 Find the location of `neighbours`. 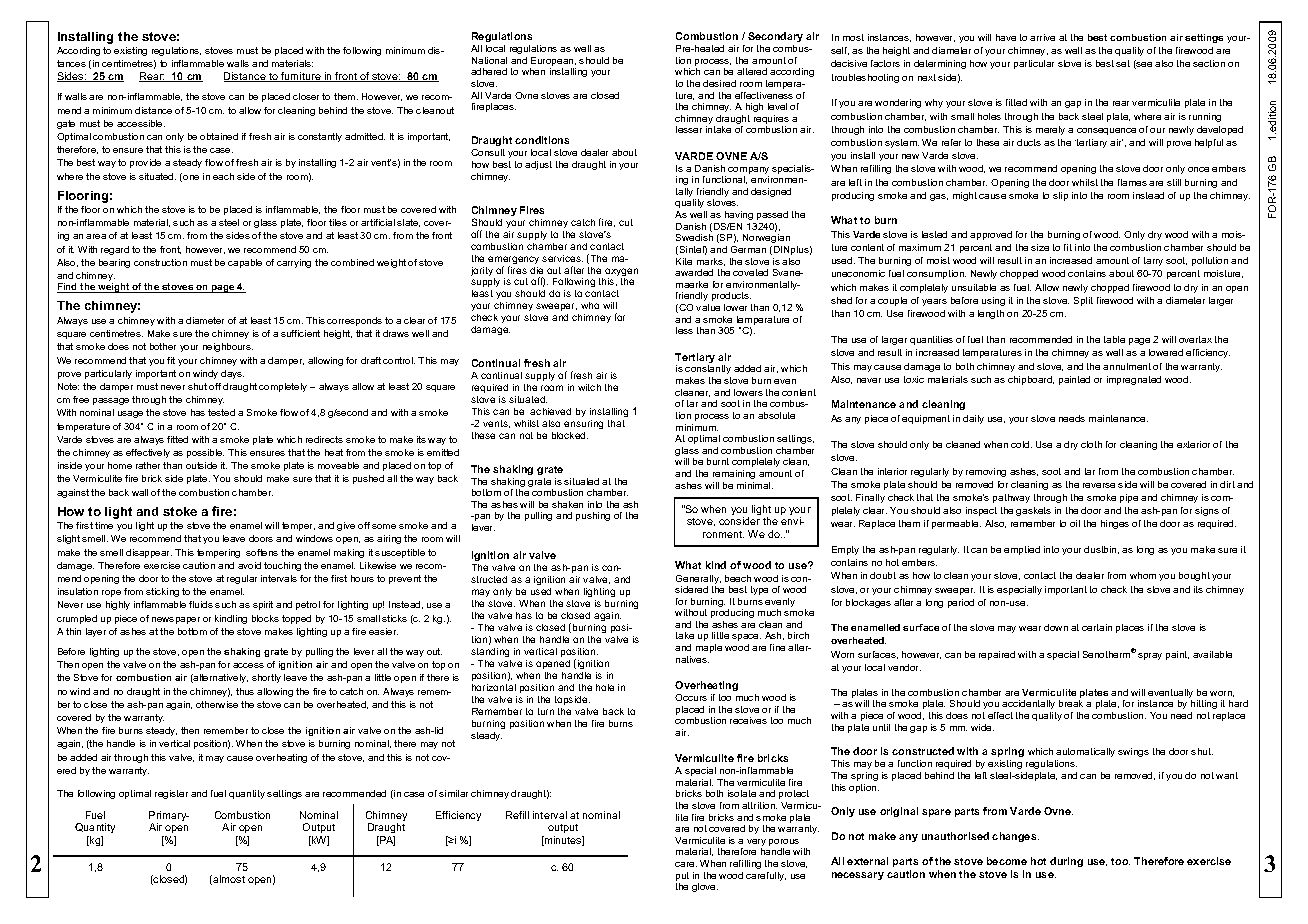

neighbours is located at coordinates (228, 347).
